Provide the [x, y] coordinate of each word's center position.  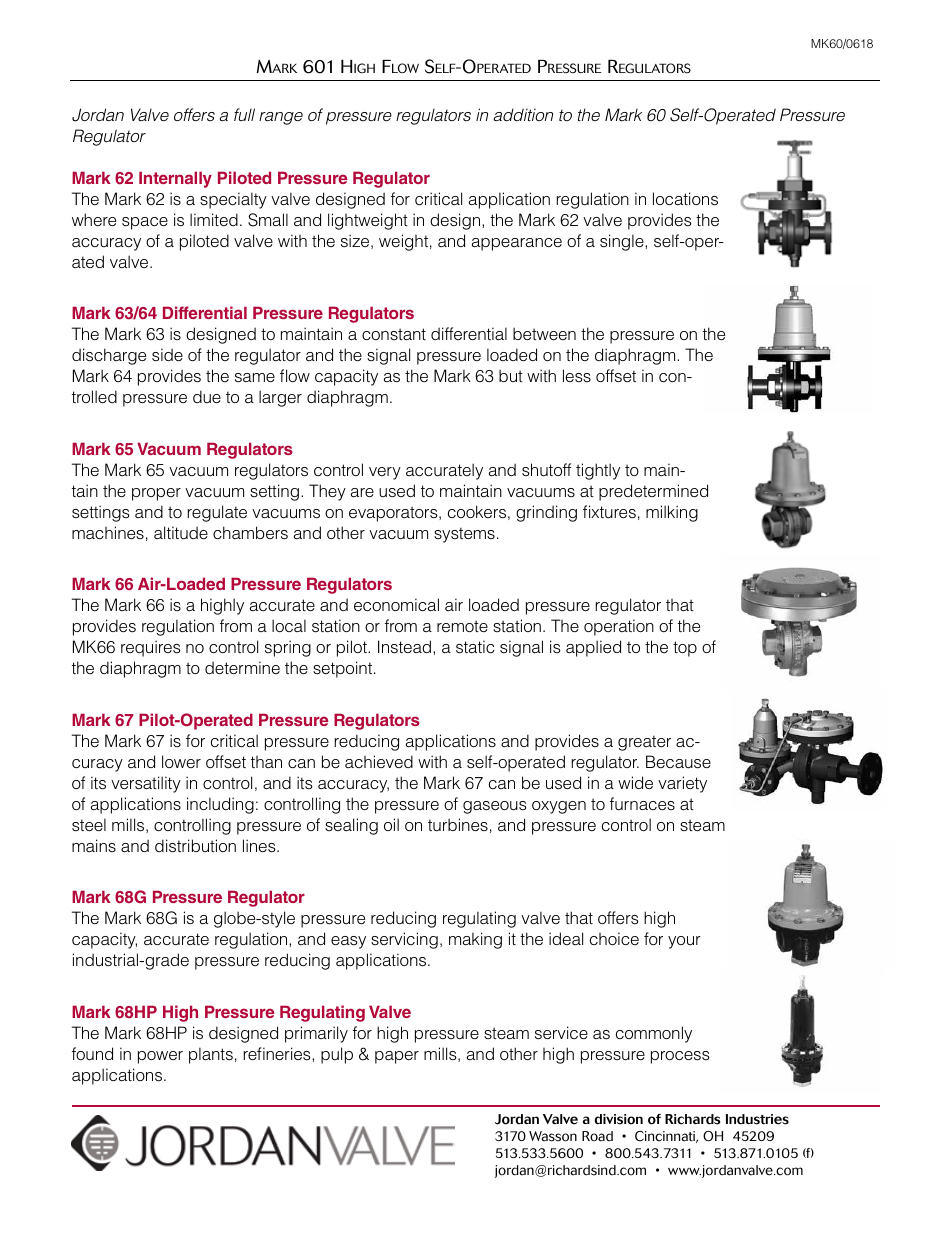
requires [151, 648]
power [160, 1057]
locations [685, 199]
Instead [404, 647]
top [685, 649]
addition [523, 114]
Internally [175, 179]
